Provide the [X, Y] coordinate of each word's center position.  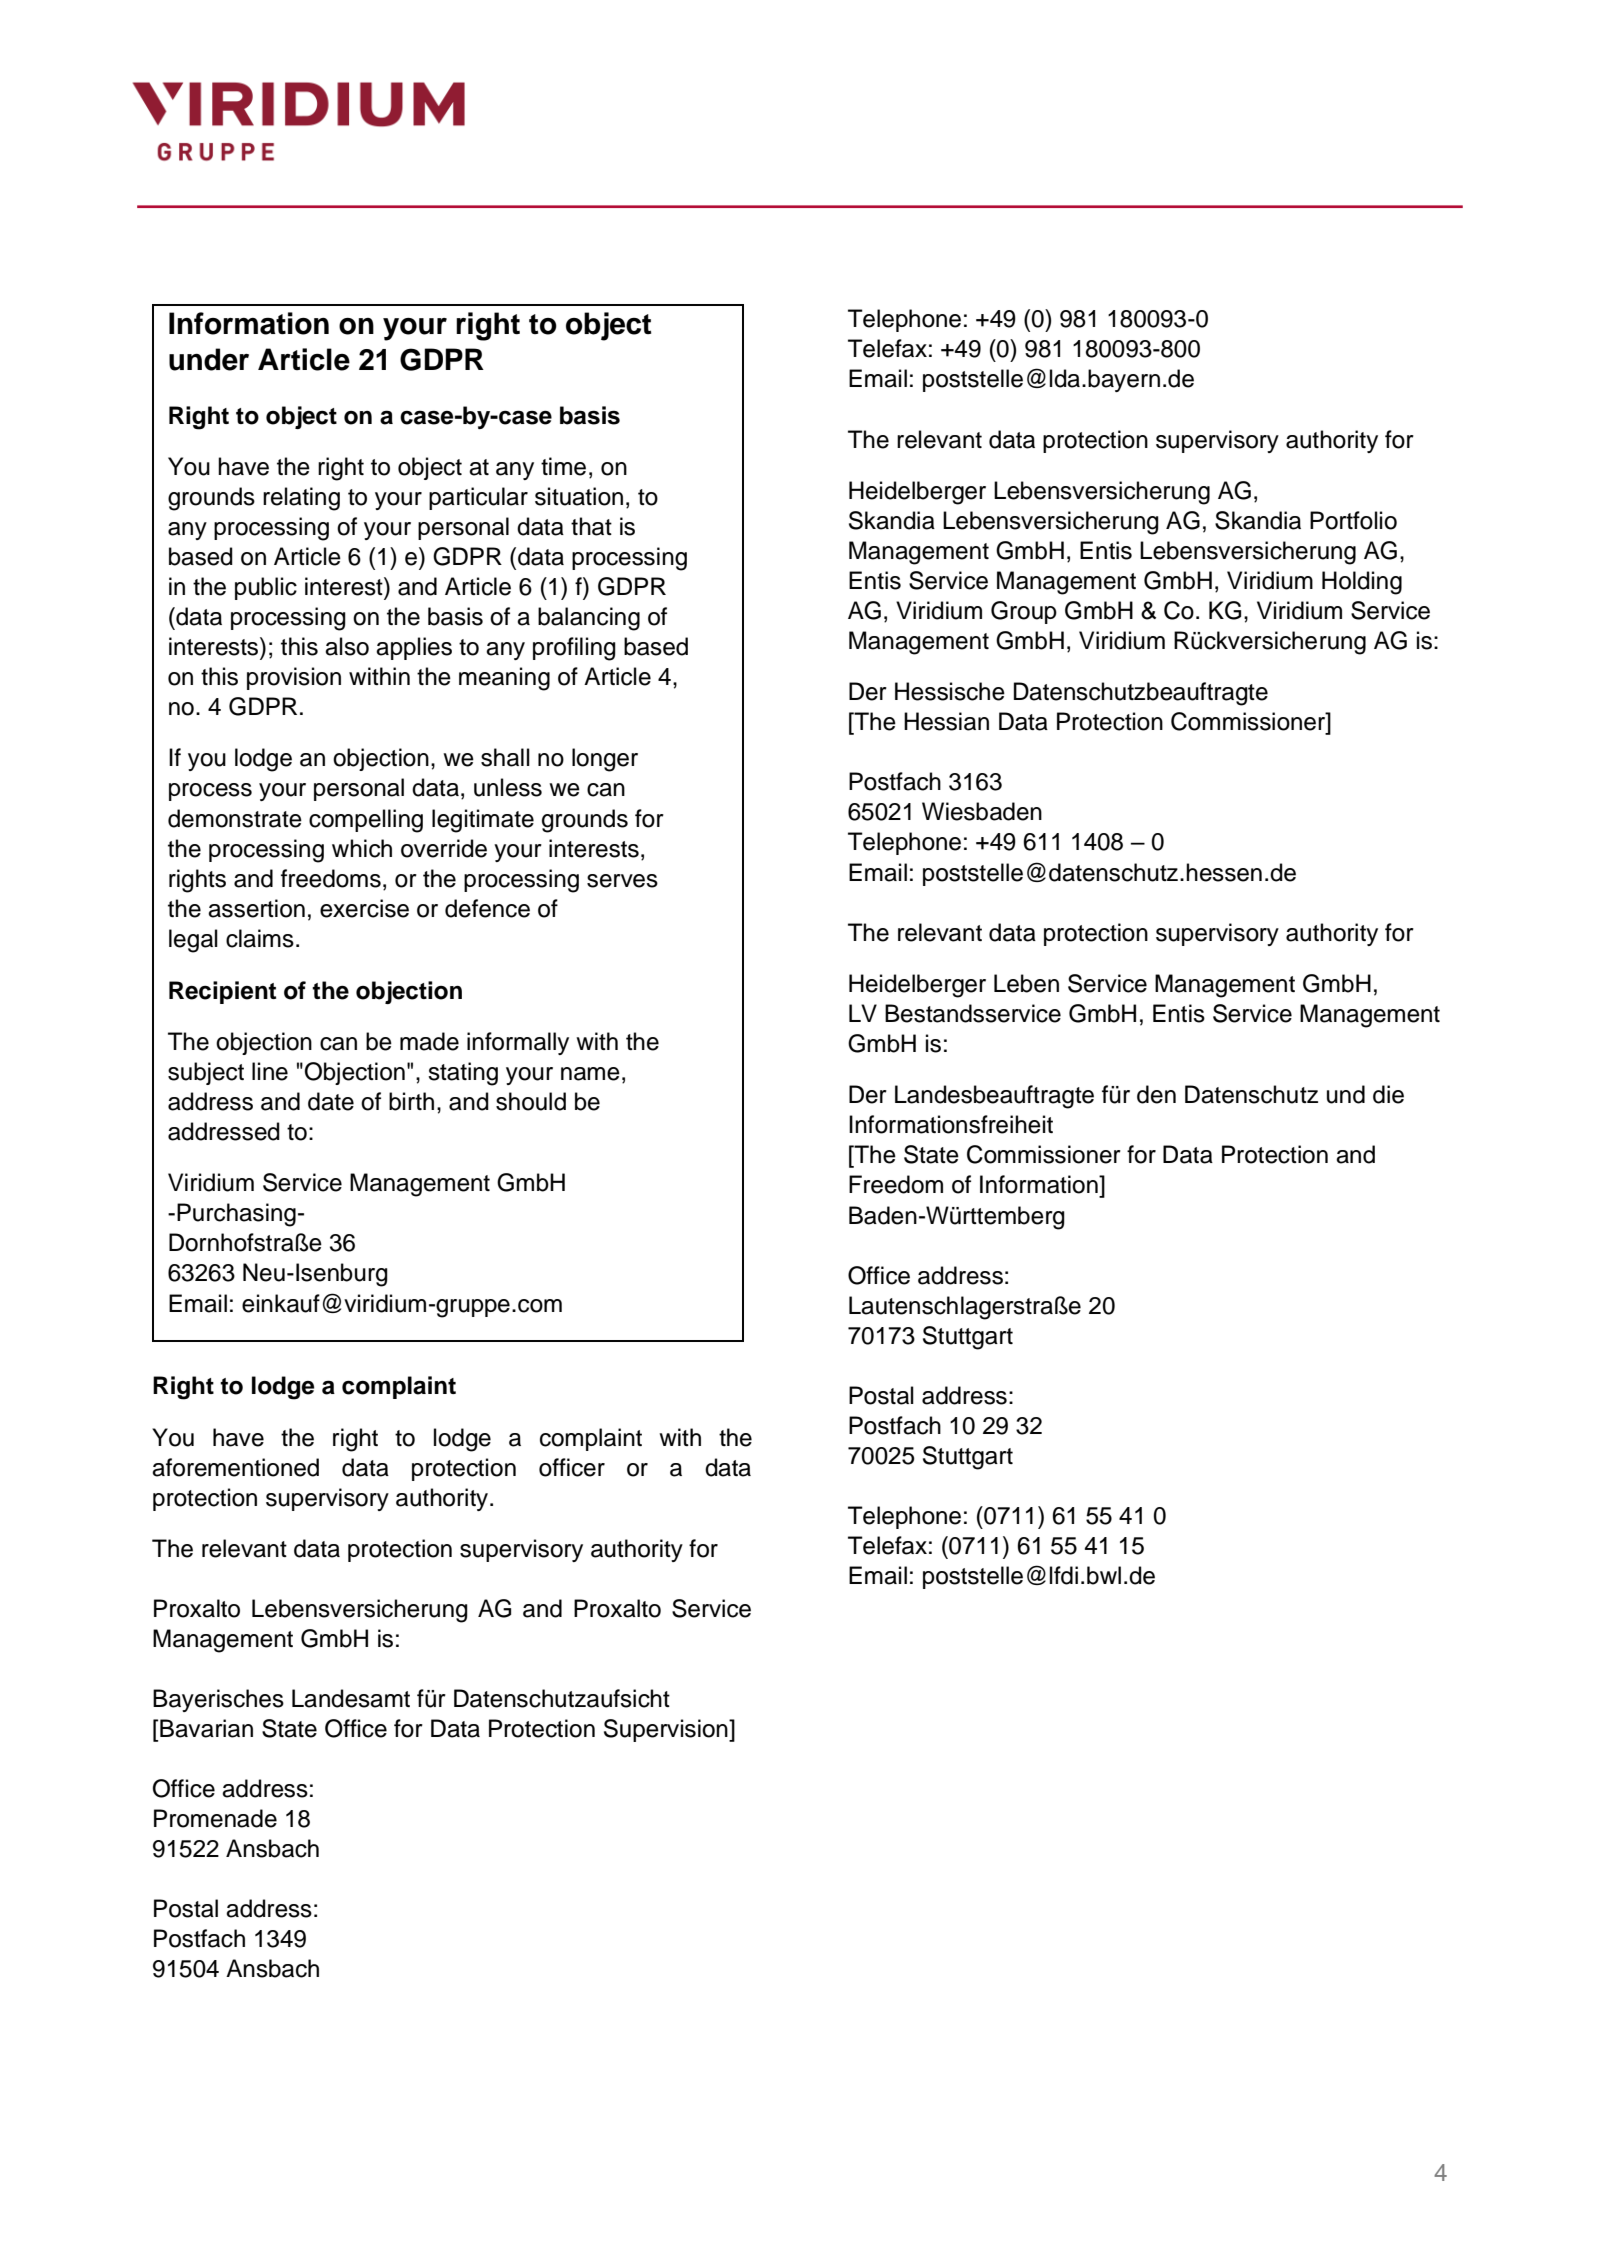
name [590, 1074]
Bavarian [206, 1728]
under [209, 359]
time [563, 466]
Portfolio [1353, 520]
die [1388, 1094]
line [270, 1071]
